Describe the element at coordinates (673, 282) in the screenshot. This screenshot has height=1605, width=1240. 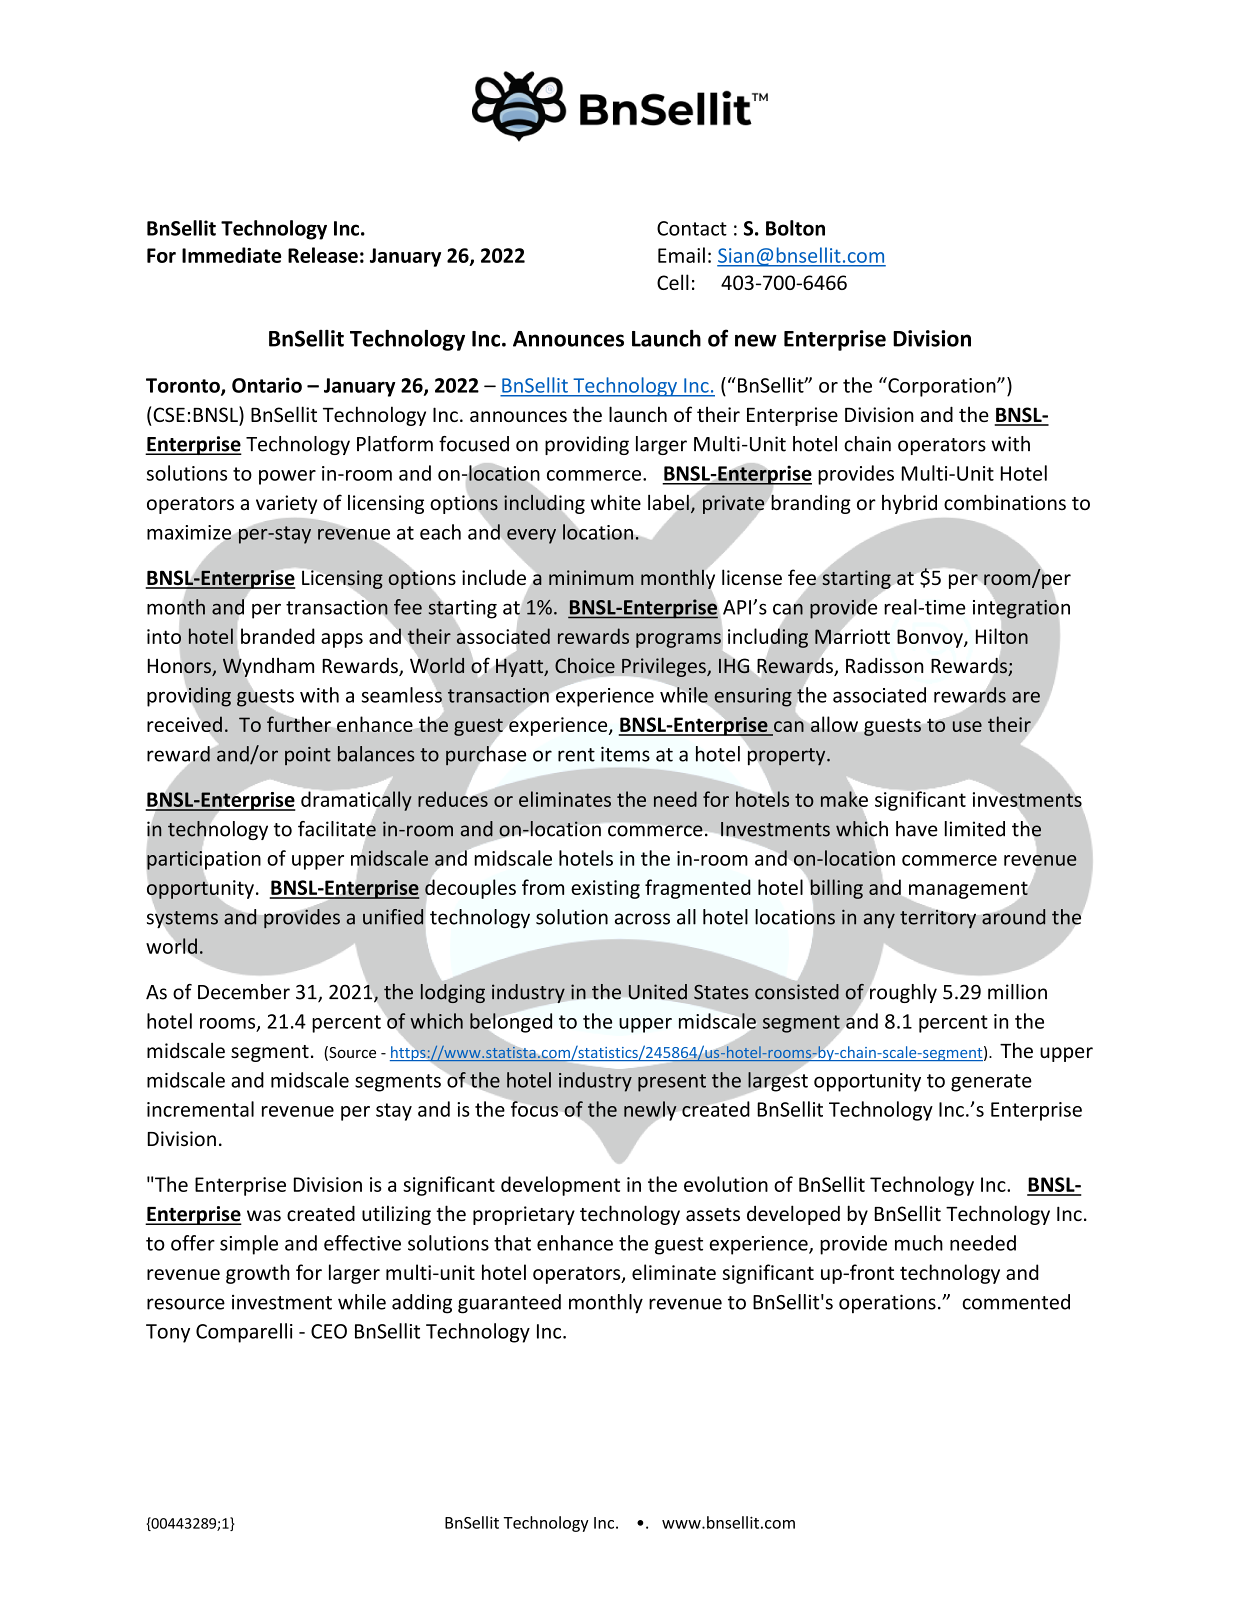
I see `Cell` at that location.
